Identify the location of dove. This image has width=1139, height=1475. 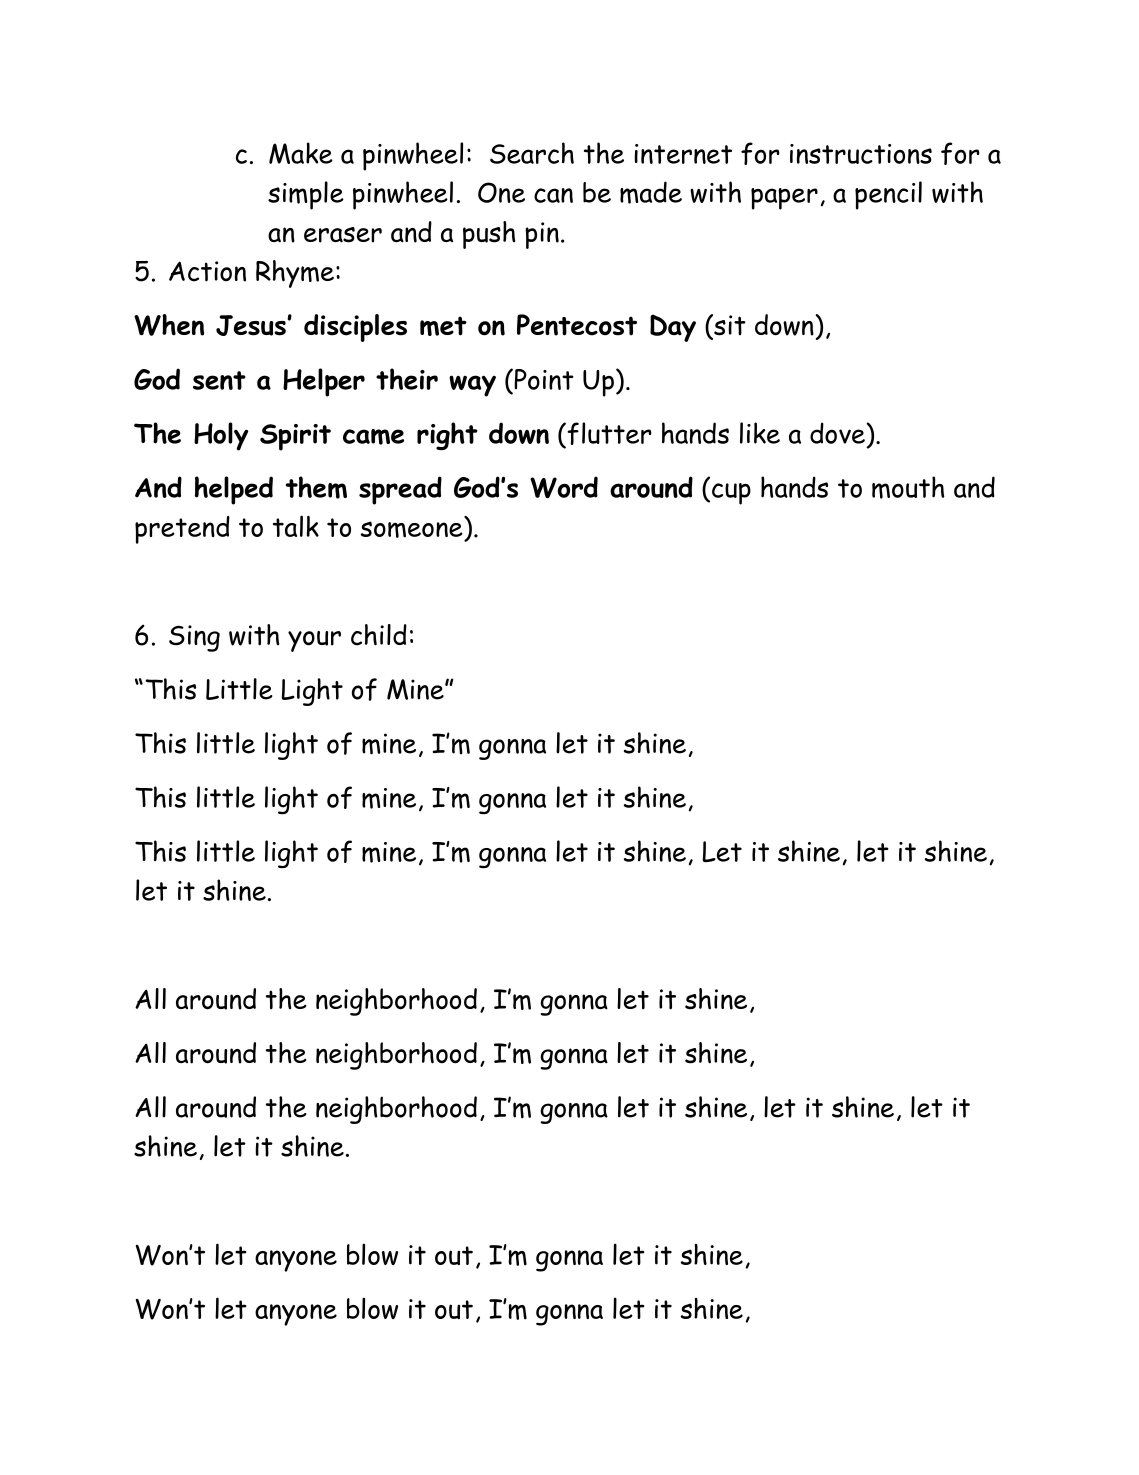
(838, 433).
